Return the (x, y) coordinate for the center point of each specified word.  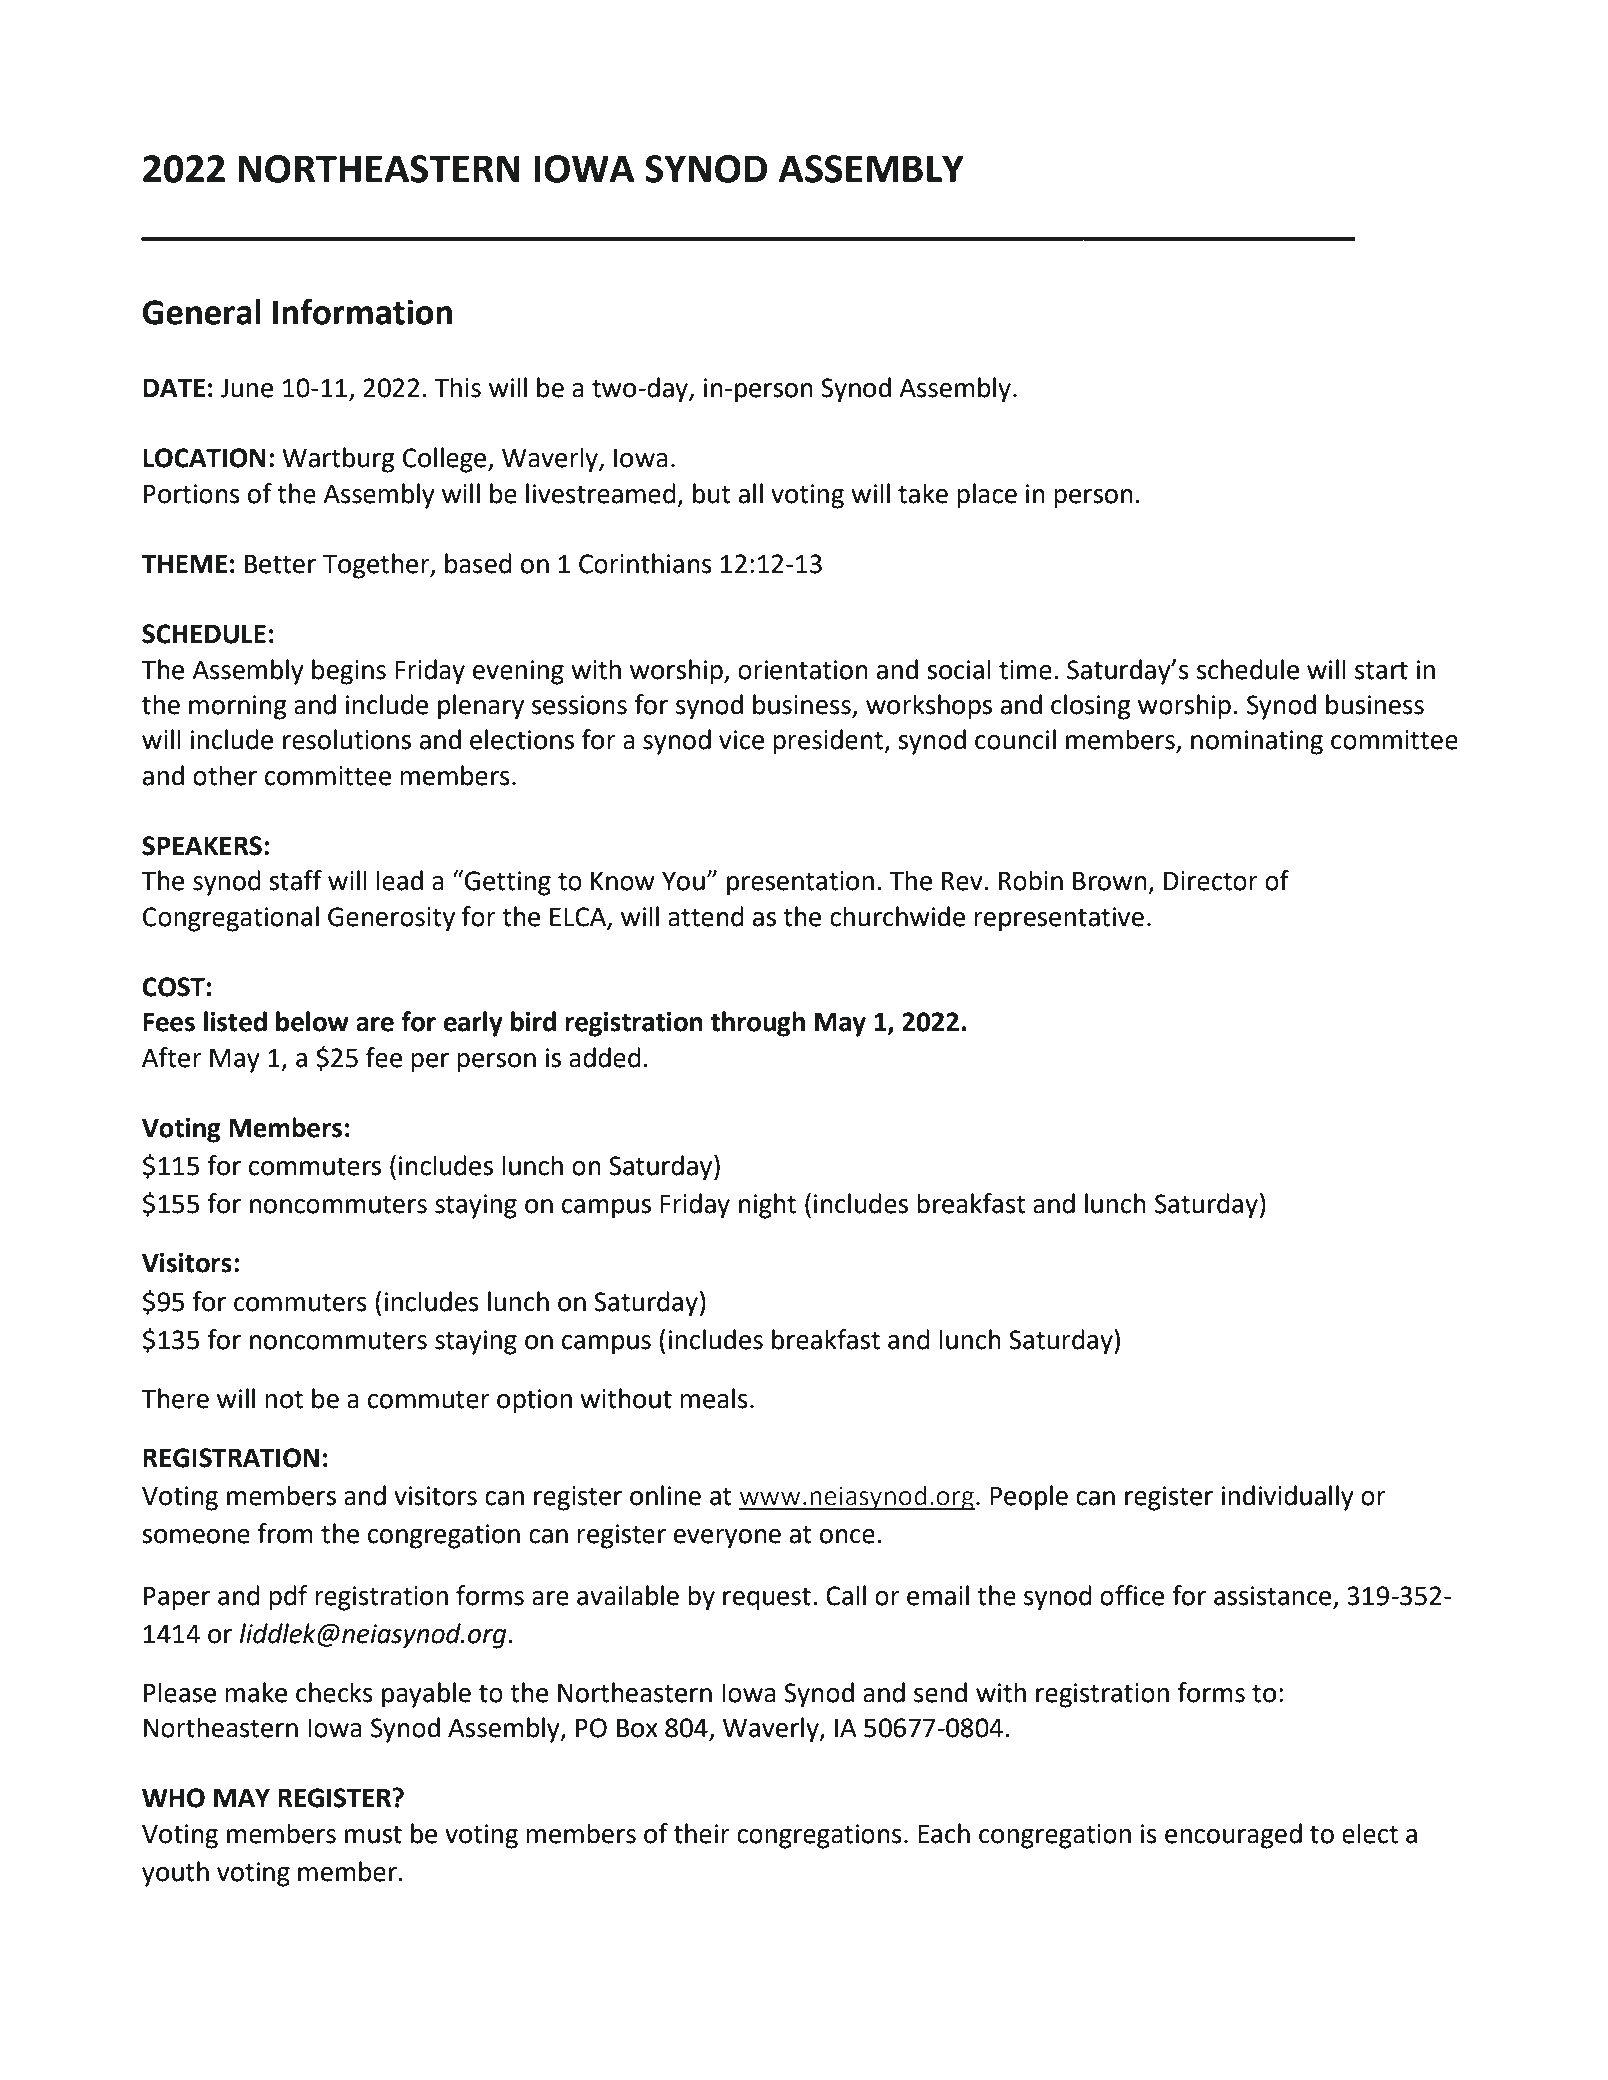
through (758, 1024)
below (312, 1021)
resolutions (347, 739)
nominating (1257, 742)
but (712, 493)
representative (1059, 919)
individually (1287, 1498)
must (373, 1834)
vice (741, 740)
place (987, 496)
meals (714, 1398)
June (246, 388)
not (284, 1399)
